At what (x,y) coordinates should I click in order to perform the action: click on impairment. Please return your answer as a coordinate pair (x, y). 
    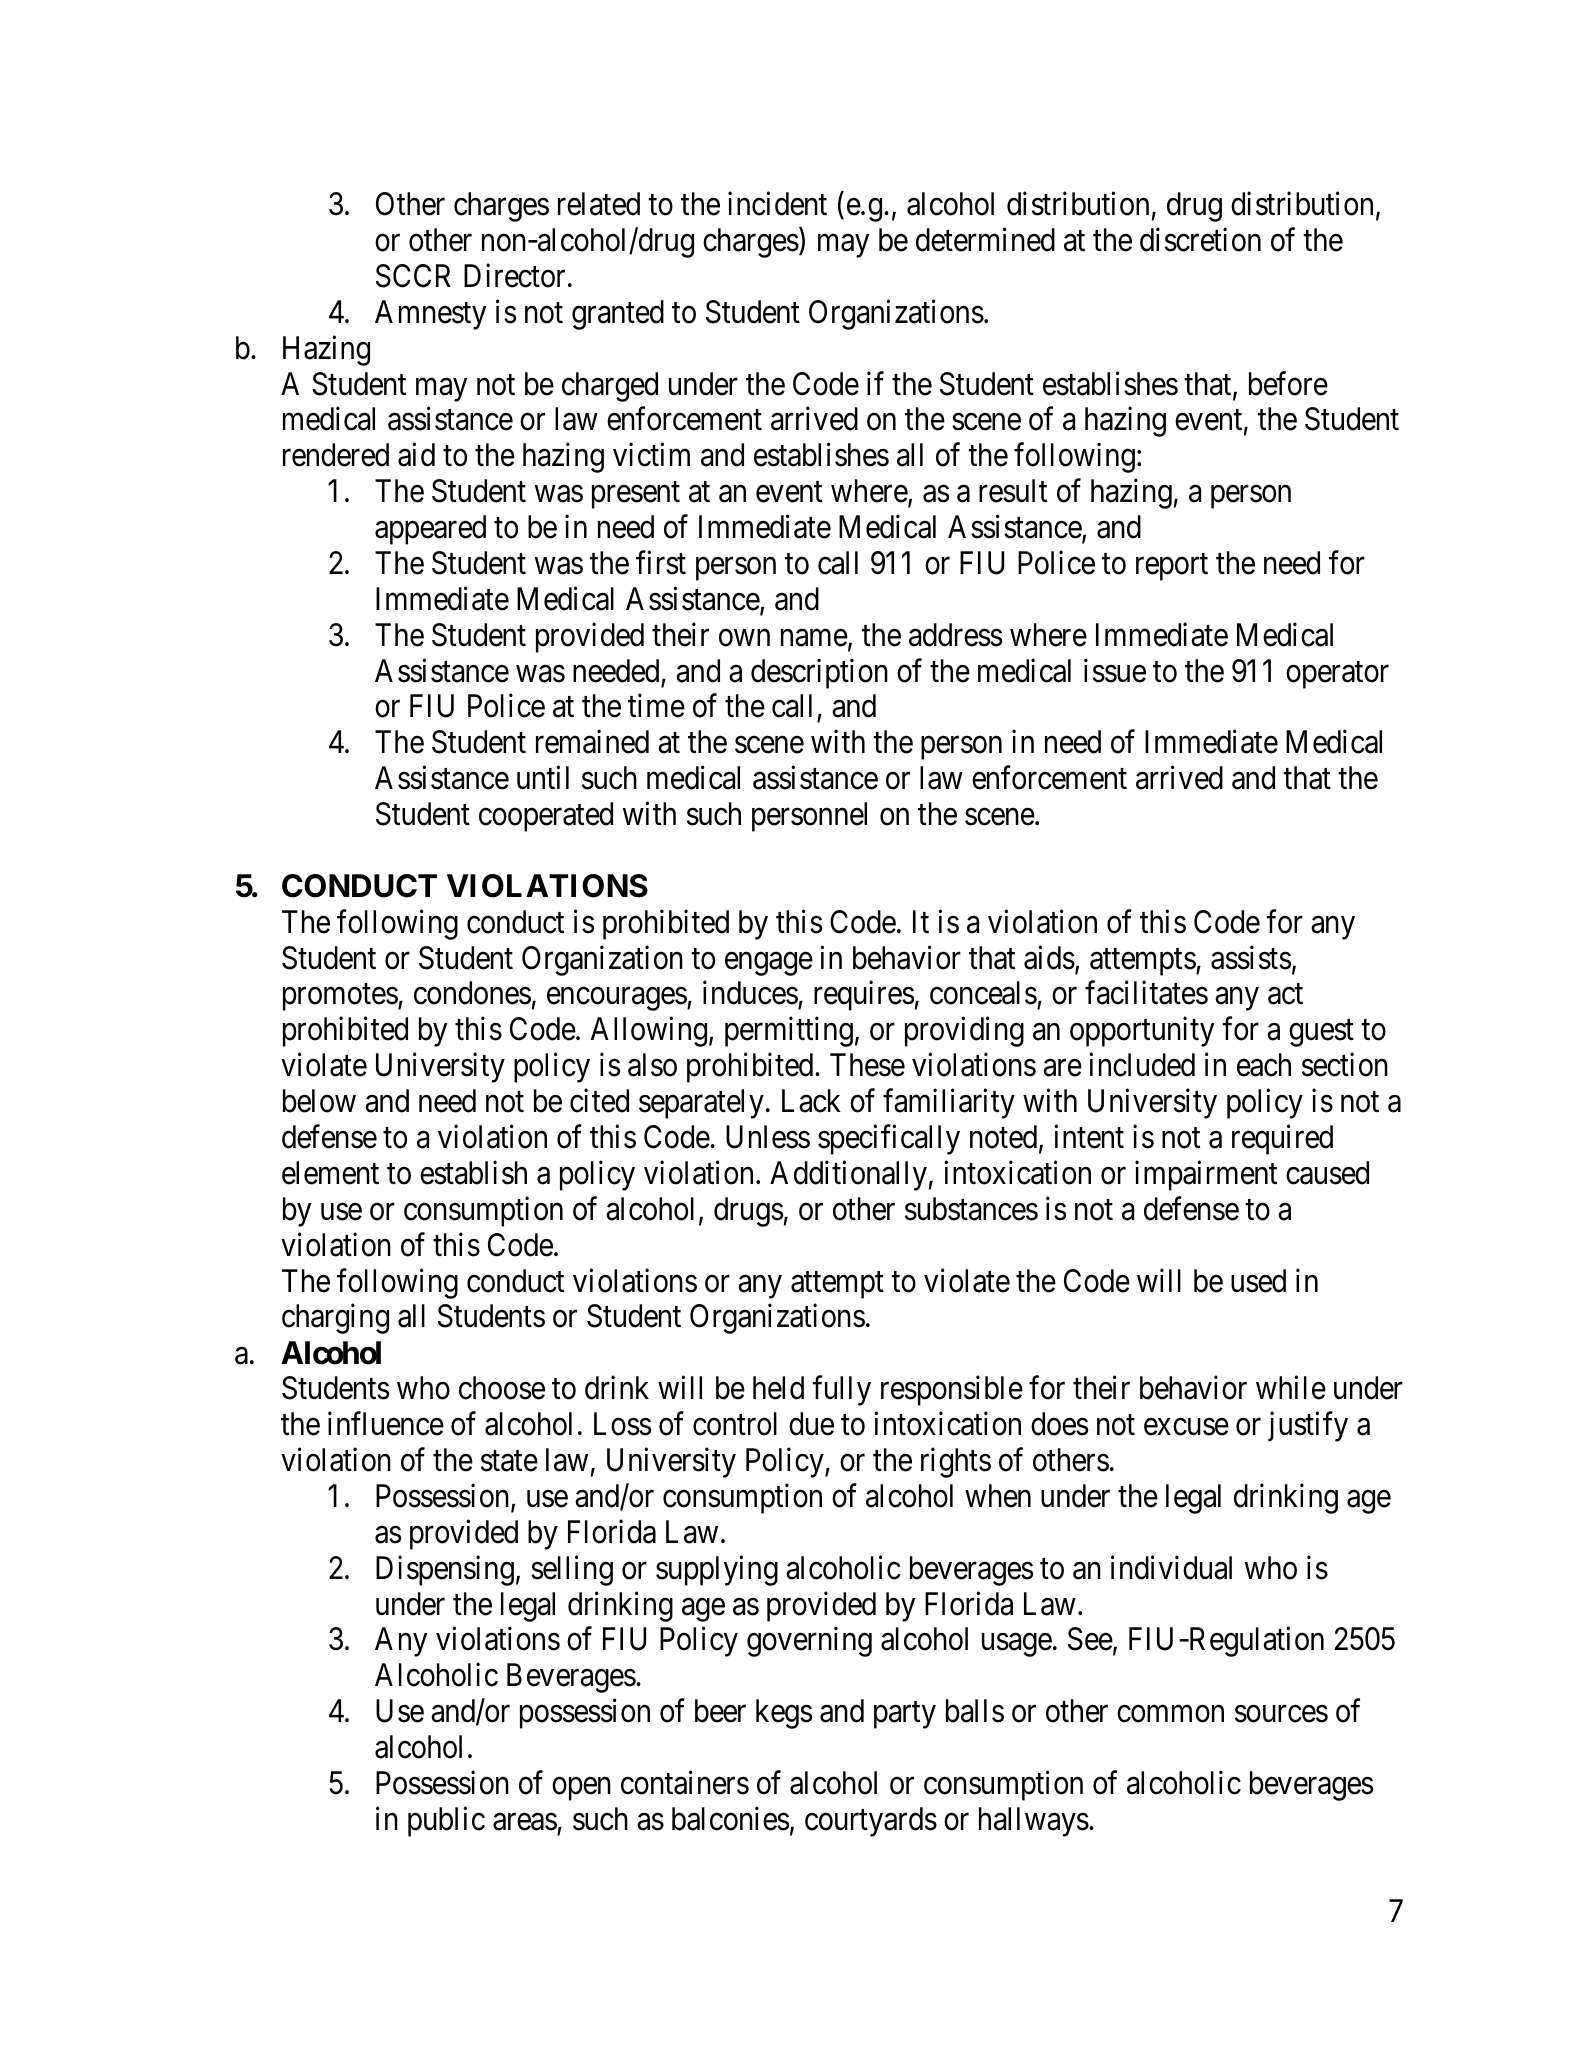
    Looking at the image, I should click on (1206, 1176).
